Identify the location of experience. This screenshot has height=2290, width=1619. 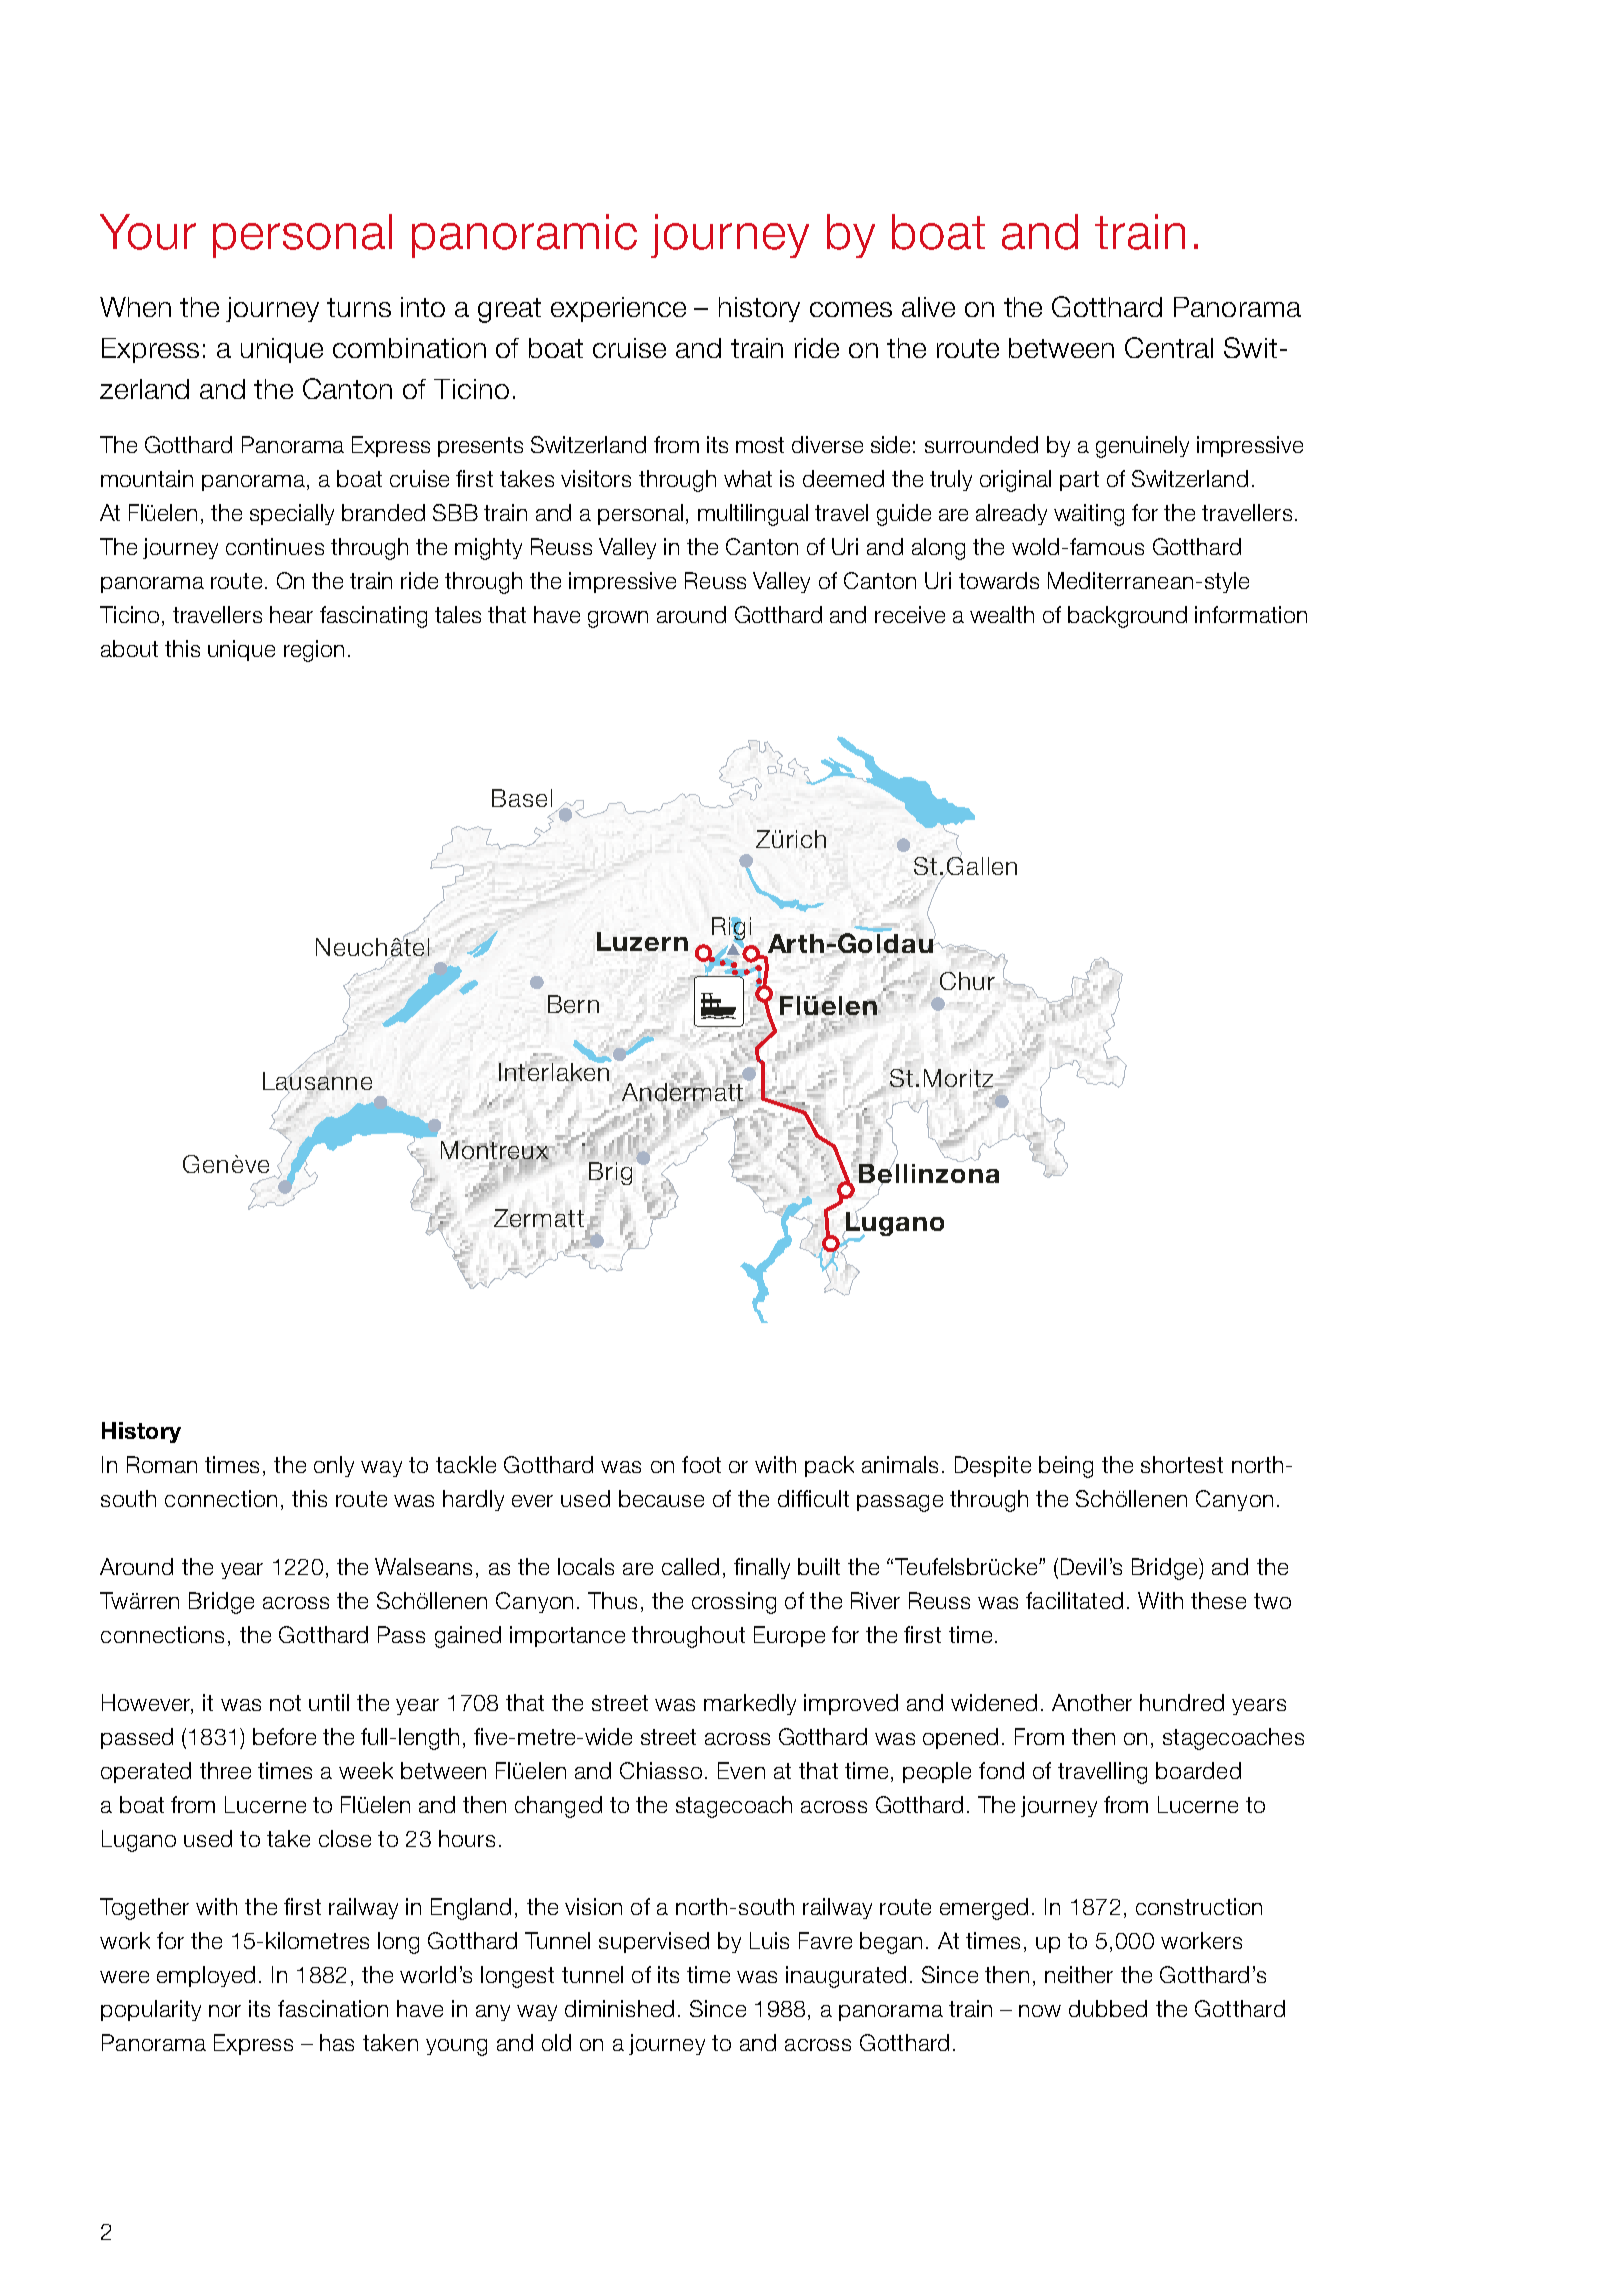
(618, 309).
